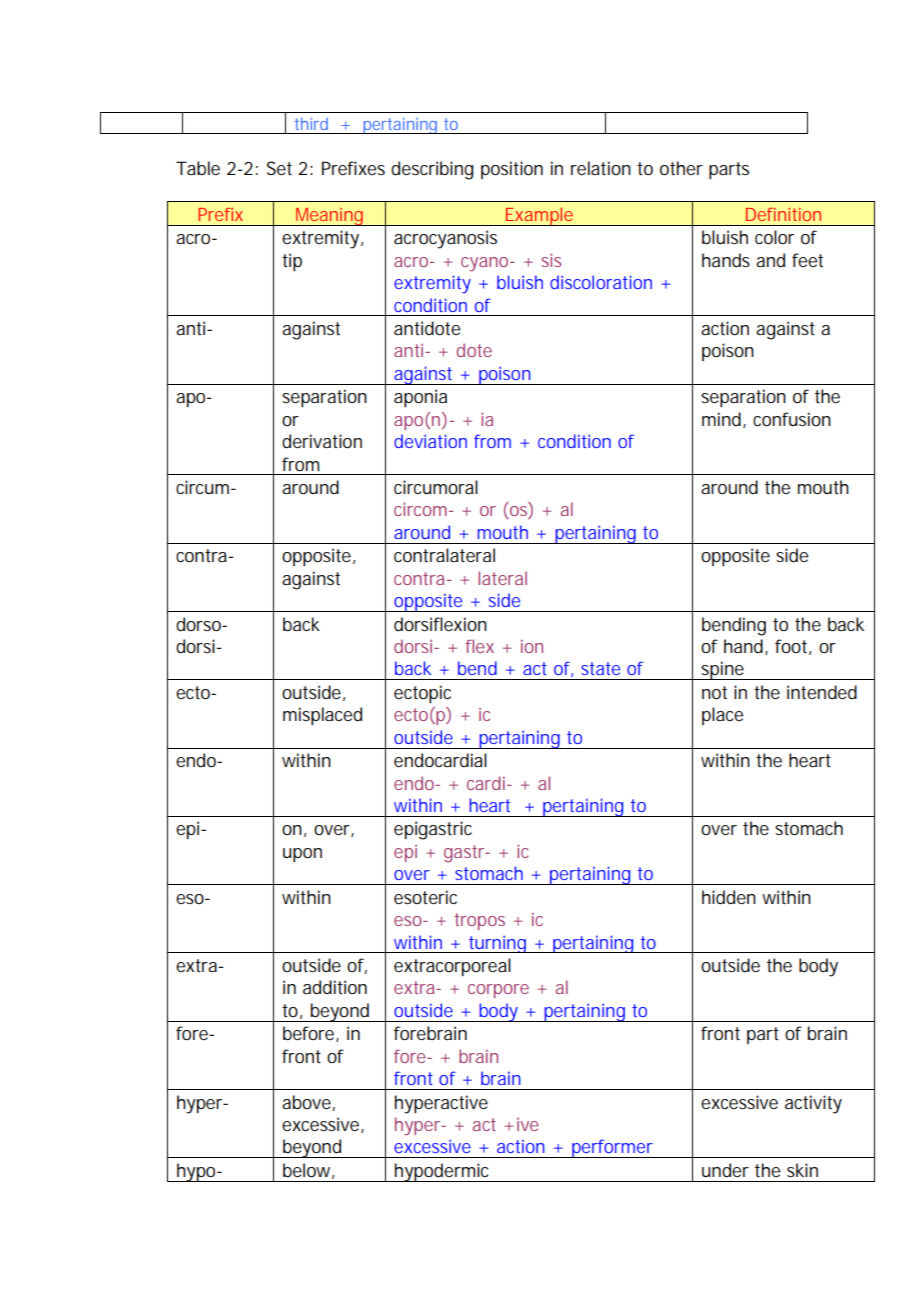 This page has width=924, height=1308. Describe the element at coordinates (335, 987) in the page. I see `addition` at that location.
